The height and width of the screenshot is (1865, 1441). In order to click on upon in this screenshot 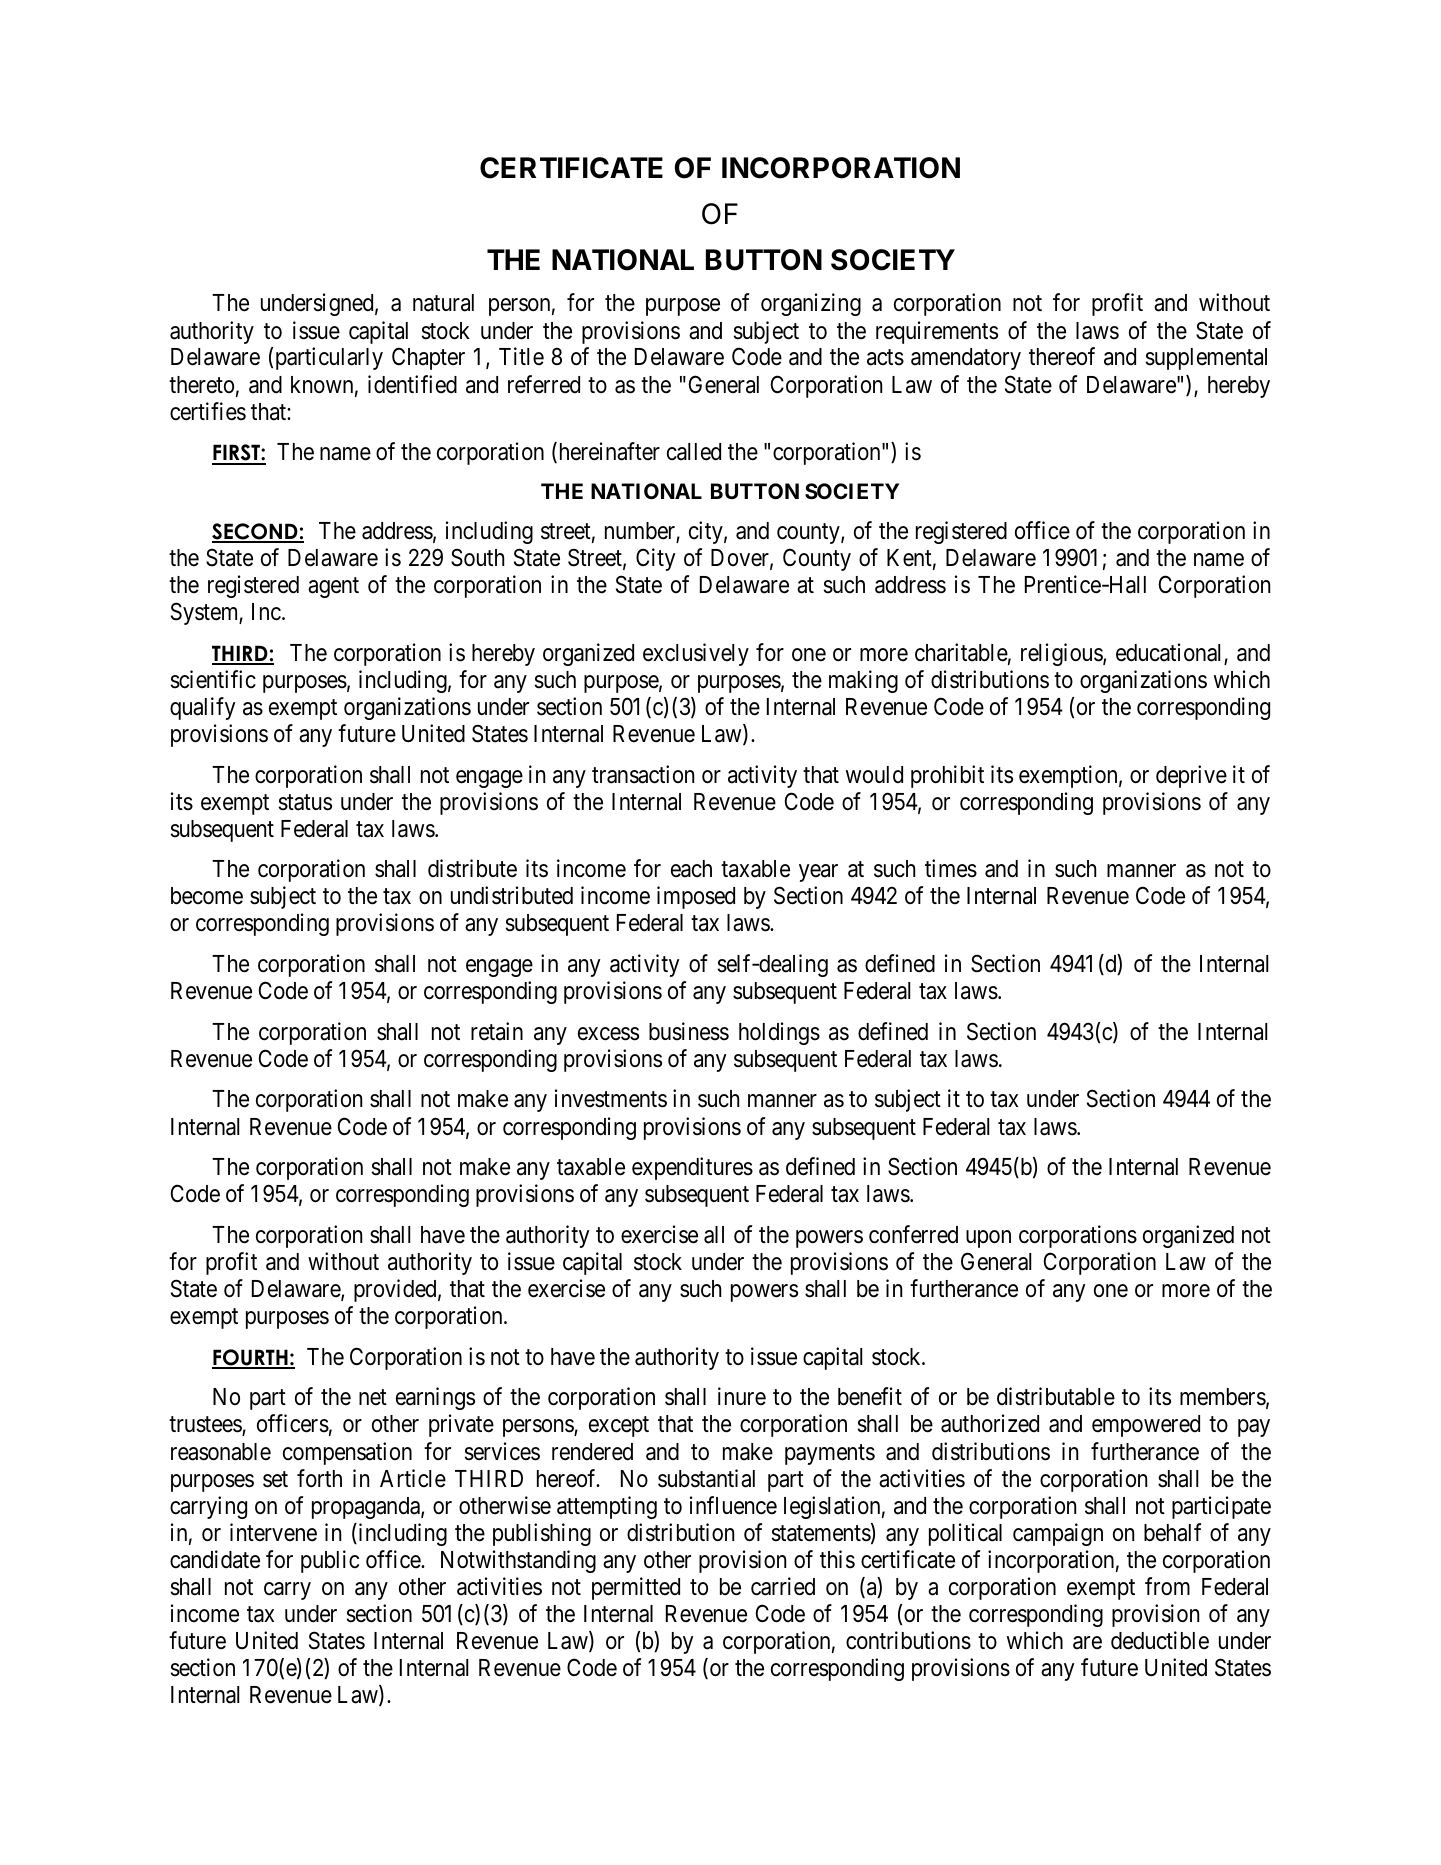, I will do `click(988, 1239)`.
